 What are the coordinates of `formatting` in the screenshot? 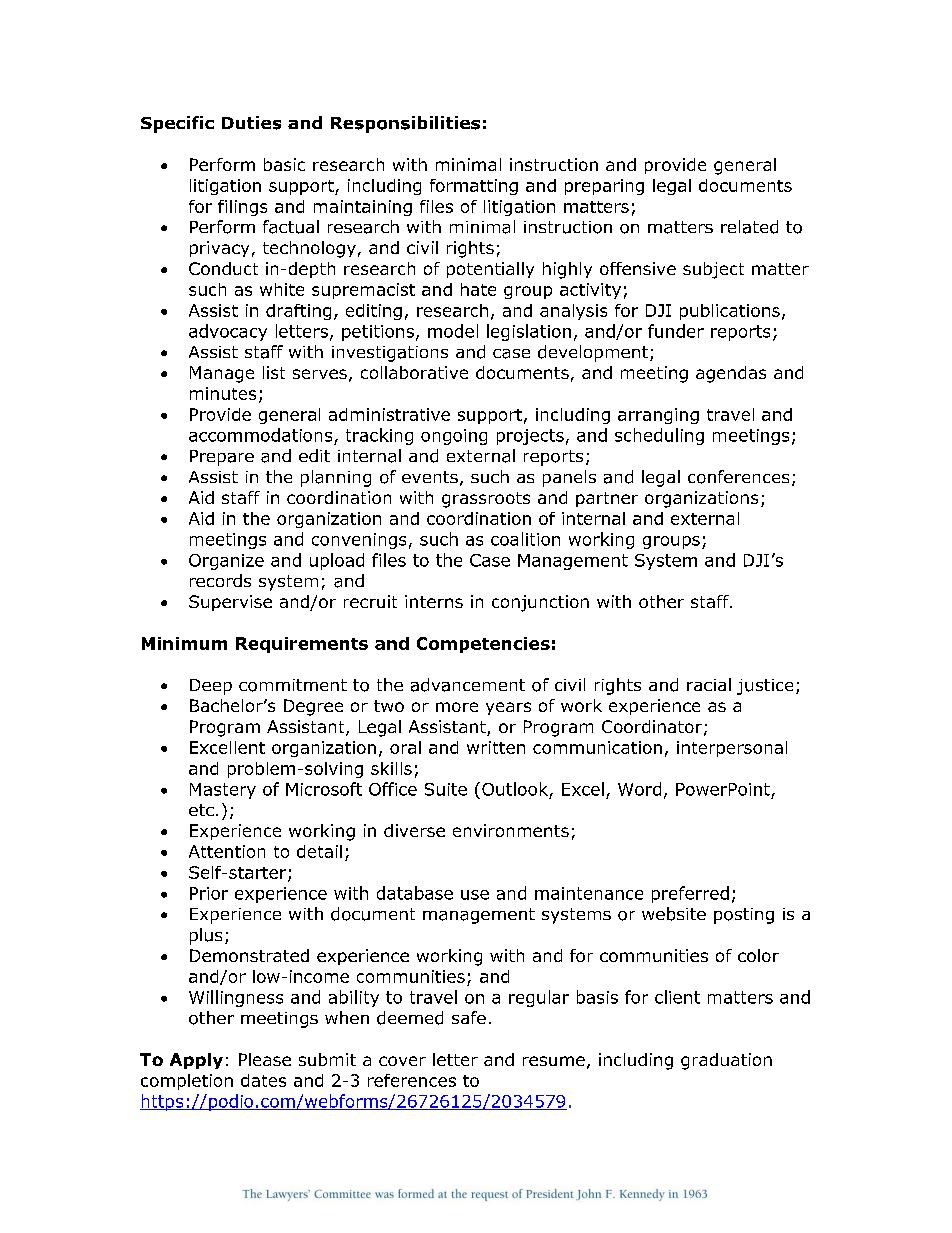 It's located at (474, 187).
